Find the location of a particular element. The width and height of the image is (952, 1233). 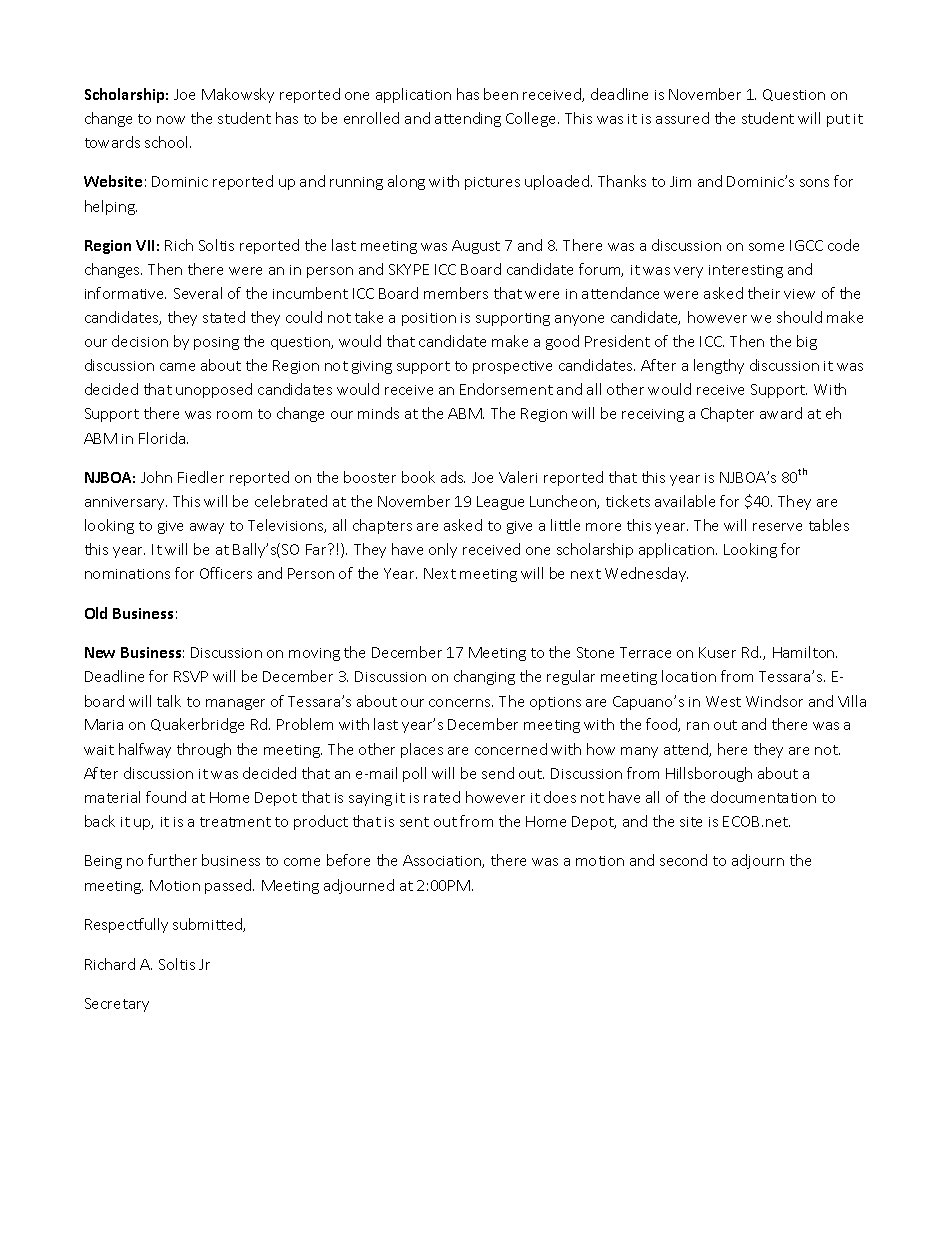

only is located at coordinates (443, 550).
